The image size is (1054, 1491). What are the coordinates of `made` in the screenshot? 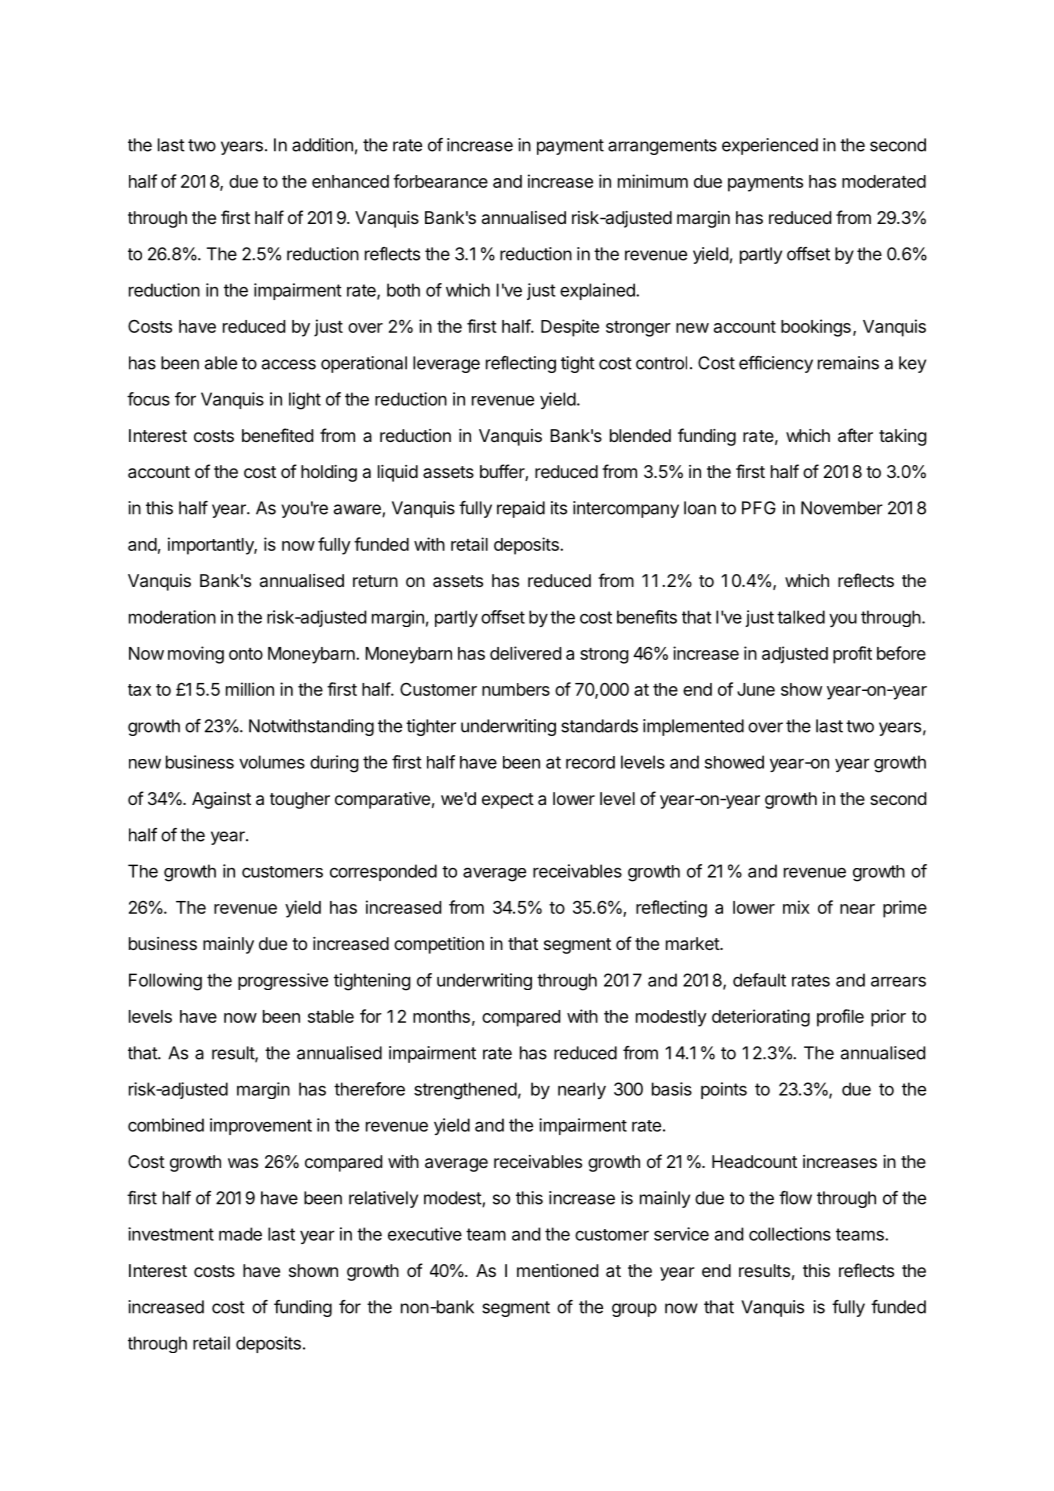 It's located at (240, 1234).
